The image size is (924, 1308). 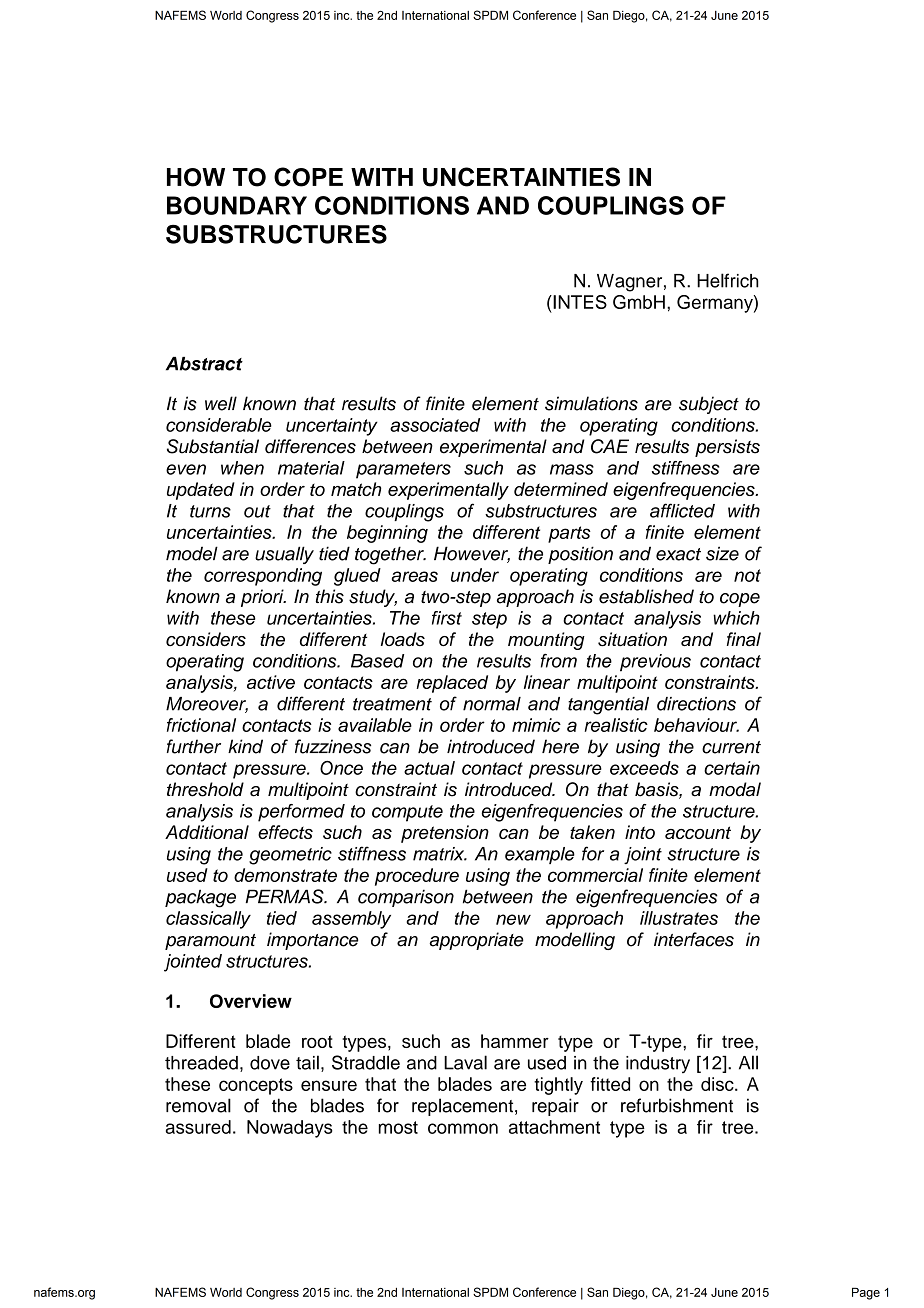 What do you see at coordinates (290, 1129) in the screenshot?
I see `Nowadays` at bounding box center [290, 1129].
